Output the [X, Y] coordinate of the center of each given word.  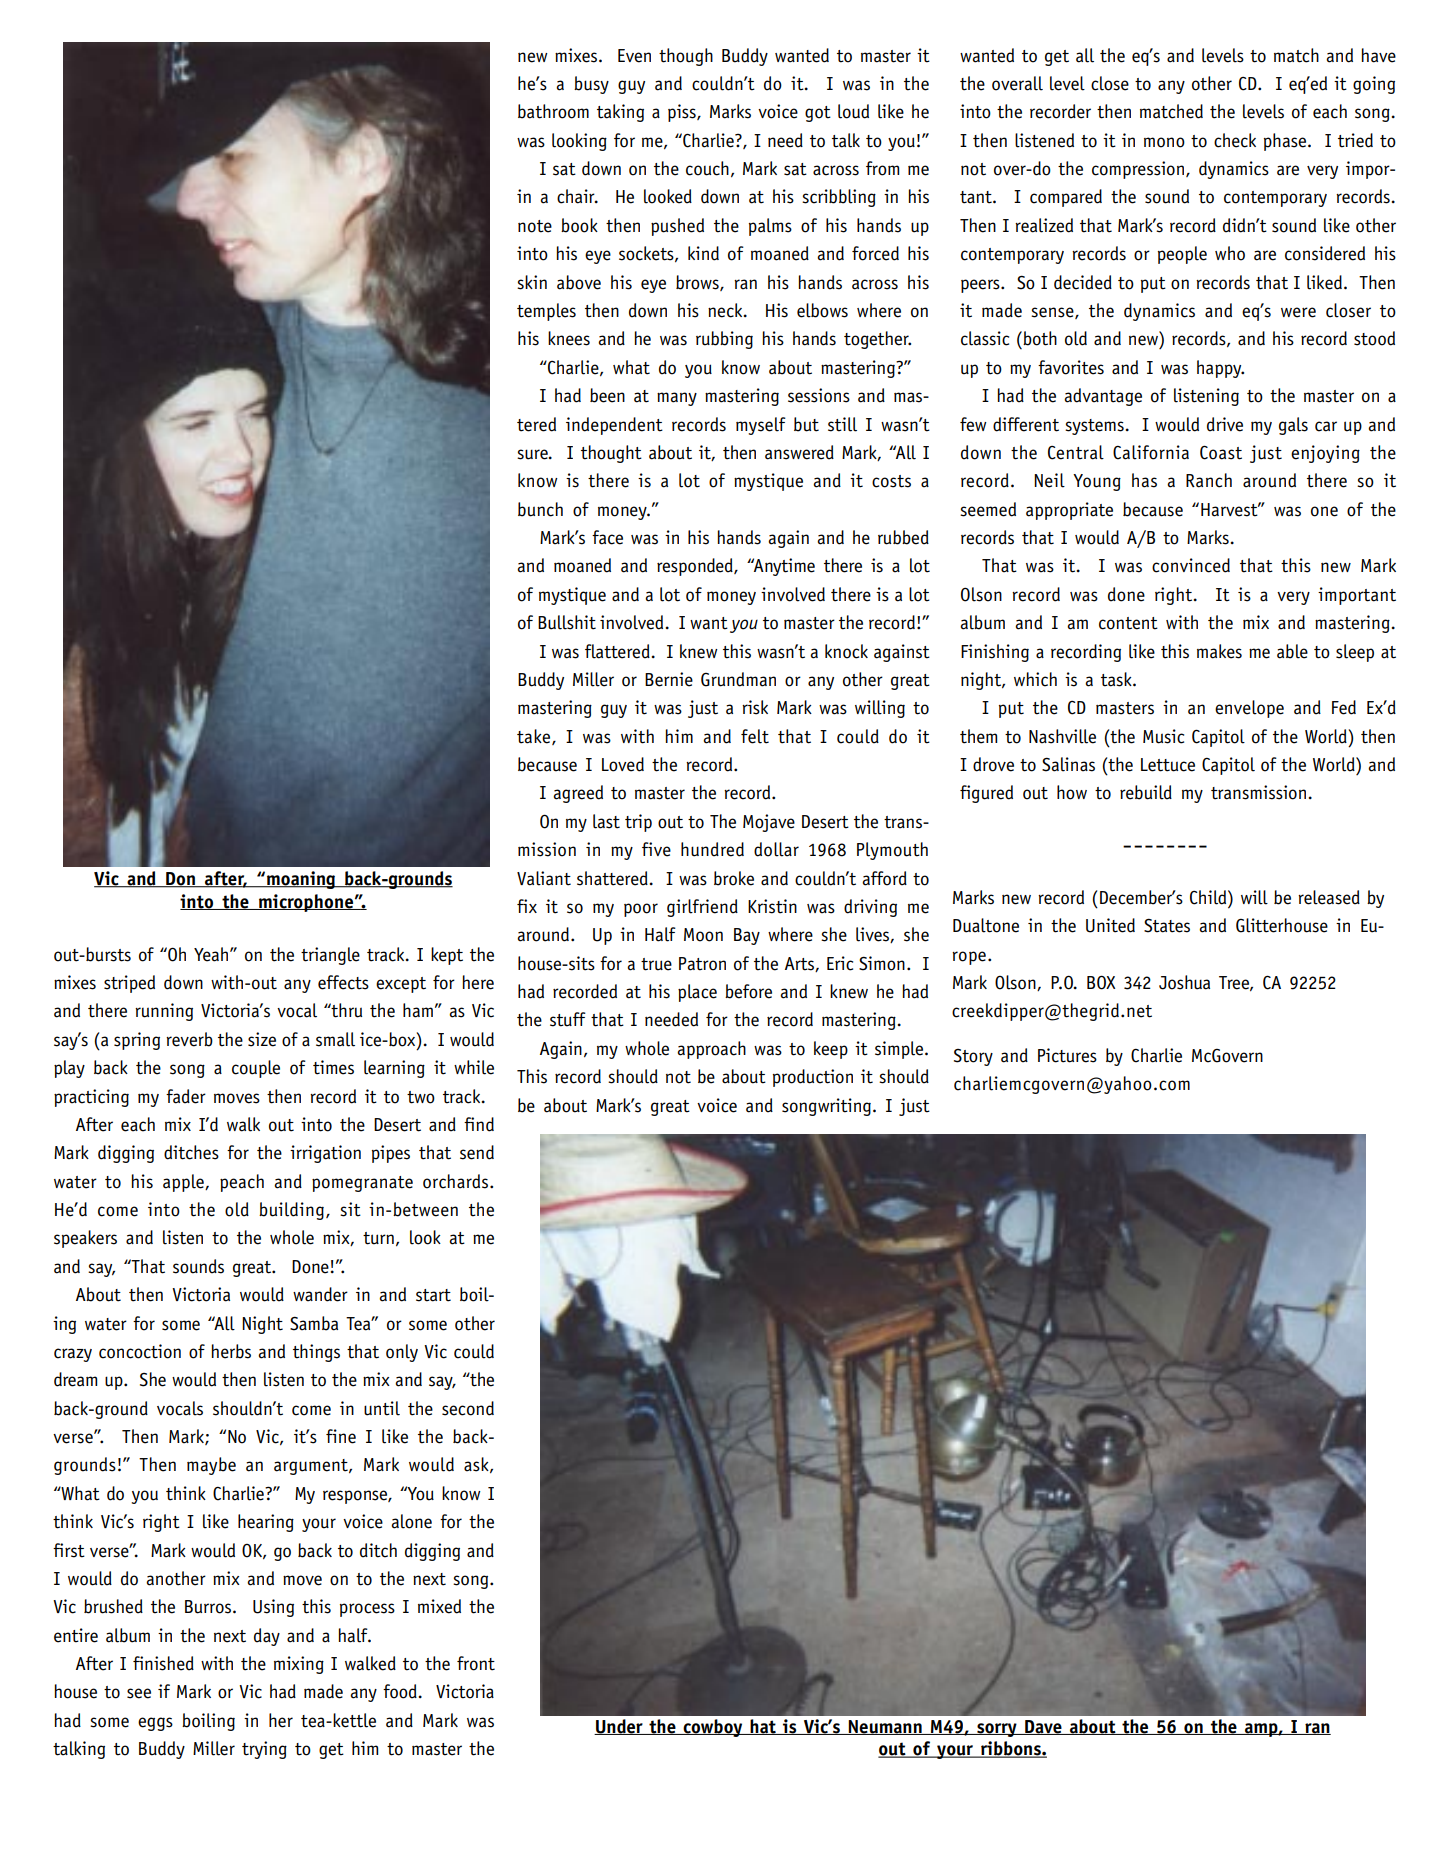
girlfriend [702, 908]
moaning [301, 880]
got [818, 114]
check [1235, 140]
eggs [155, 1724]
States [1167, 925]
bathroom [553, 111]
